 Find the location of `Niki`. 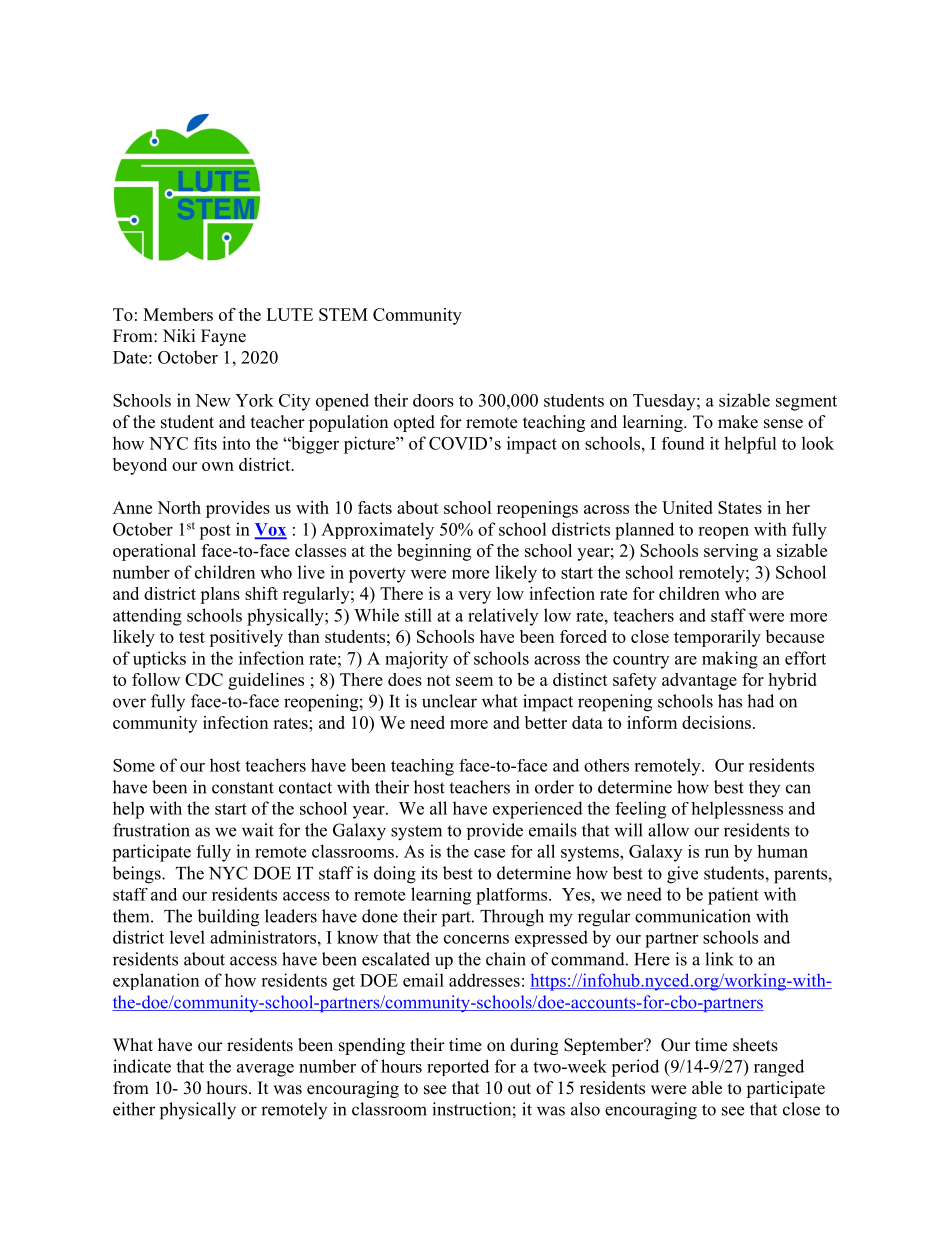

Niki is located at coordinates (179, 335).
